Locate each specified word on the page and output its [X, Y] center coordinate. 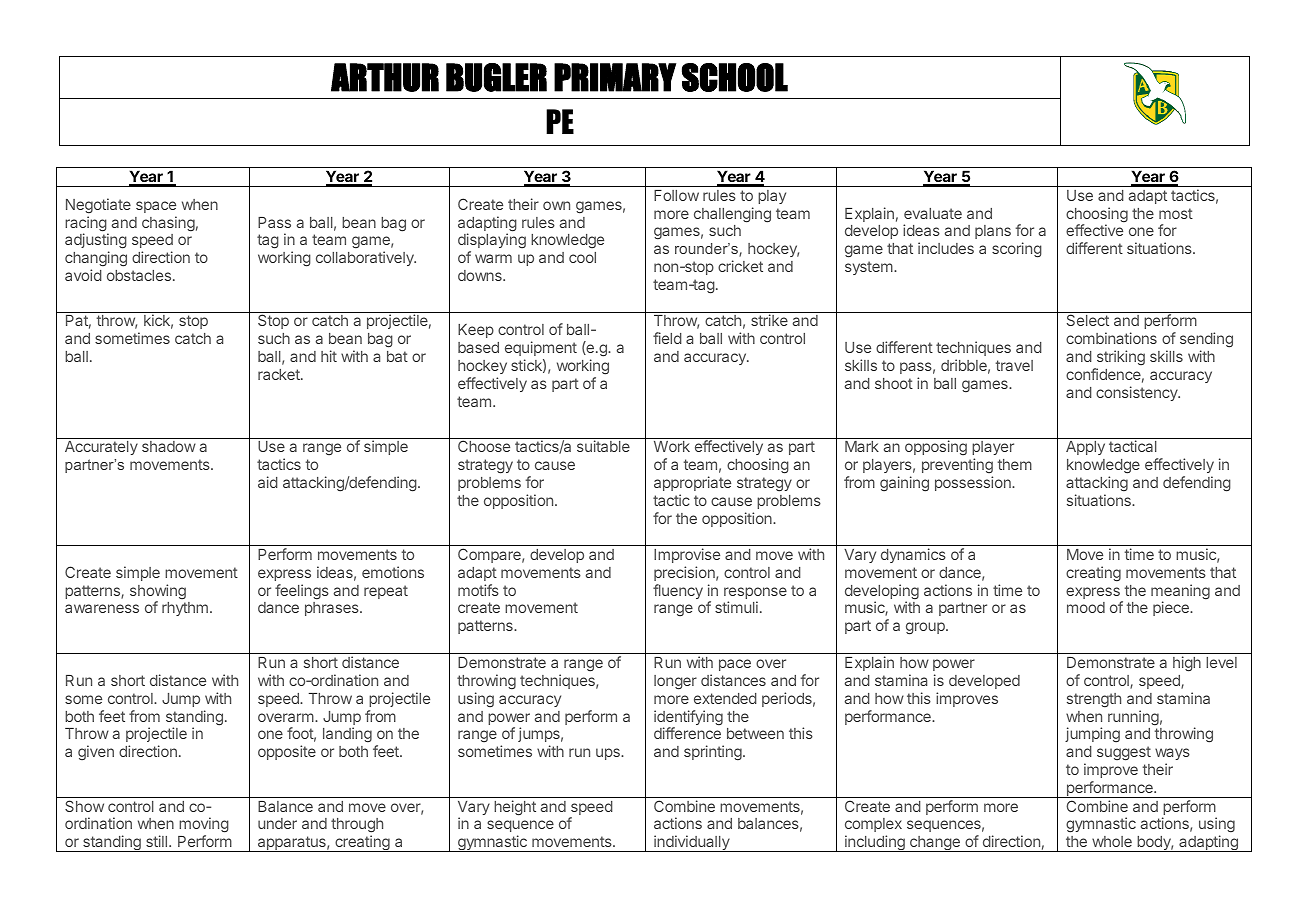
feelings [302, 592]
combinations [1111, 338]
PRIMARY [615, 77]
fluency [678, 591]
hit [329, 356]
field [667, 338]
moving [204, 826]
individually [692, 843]
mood [1086, 607]
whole [1112, 841]
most [1176, 213]
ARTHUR [385, 77]
